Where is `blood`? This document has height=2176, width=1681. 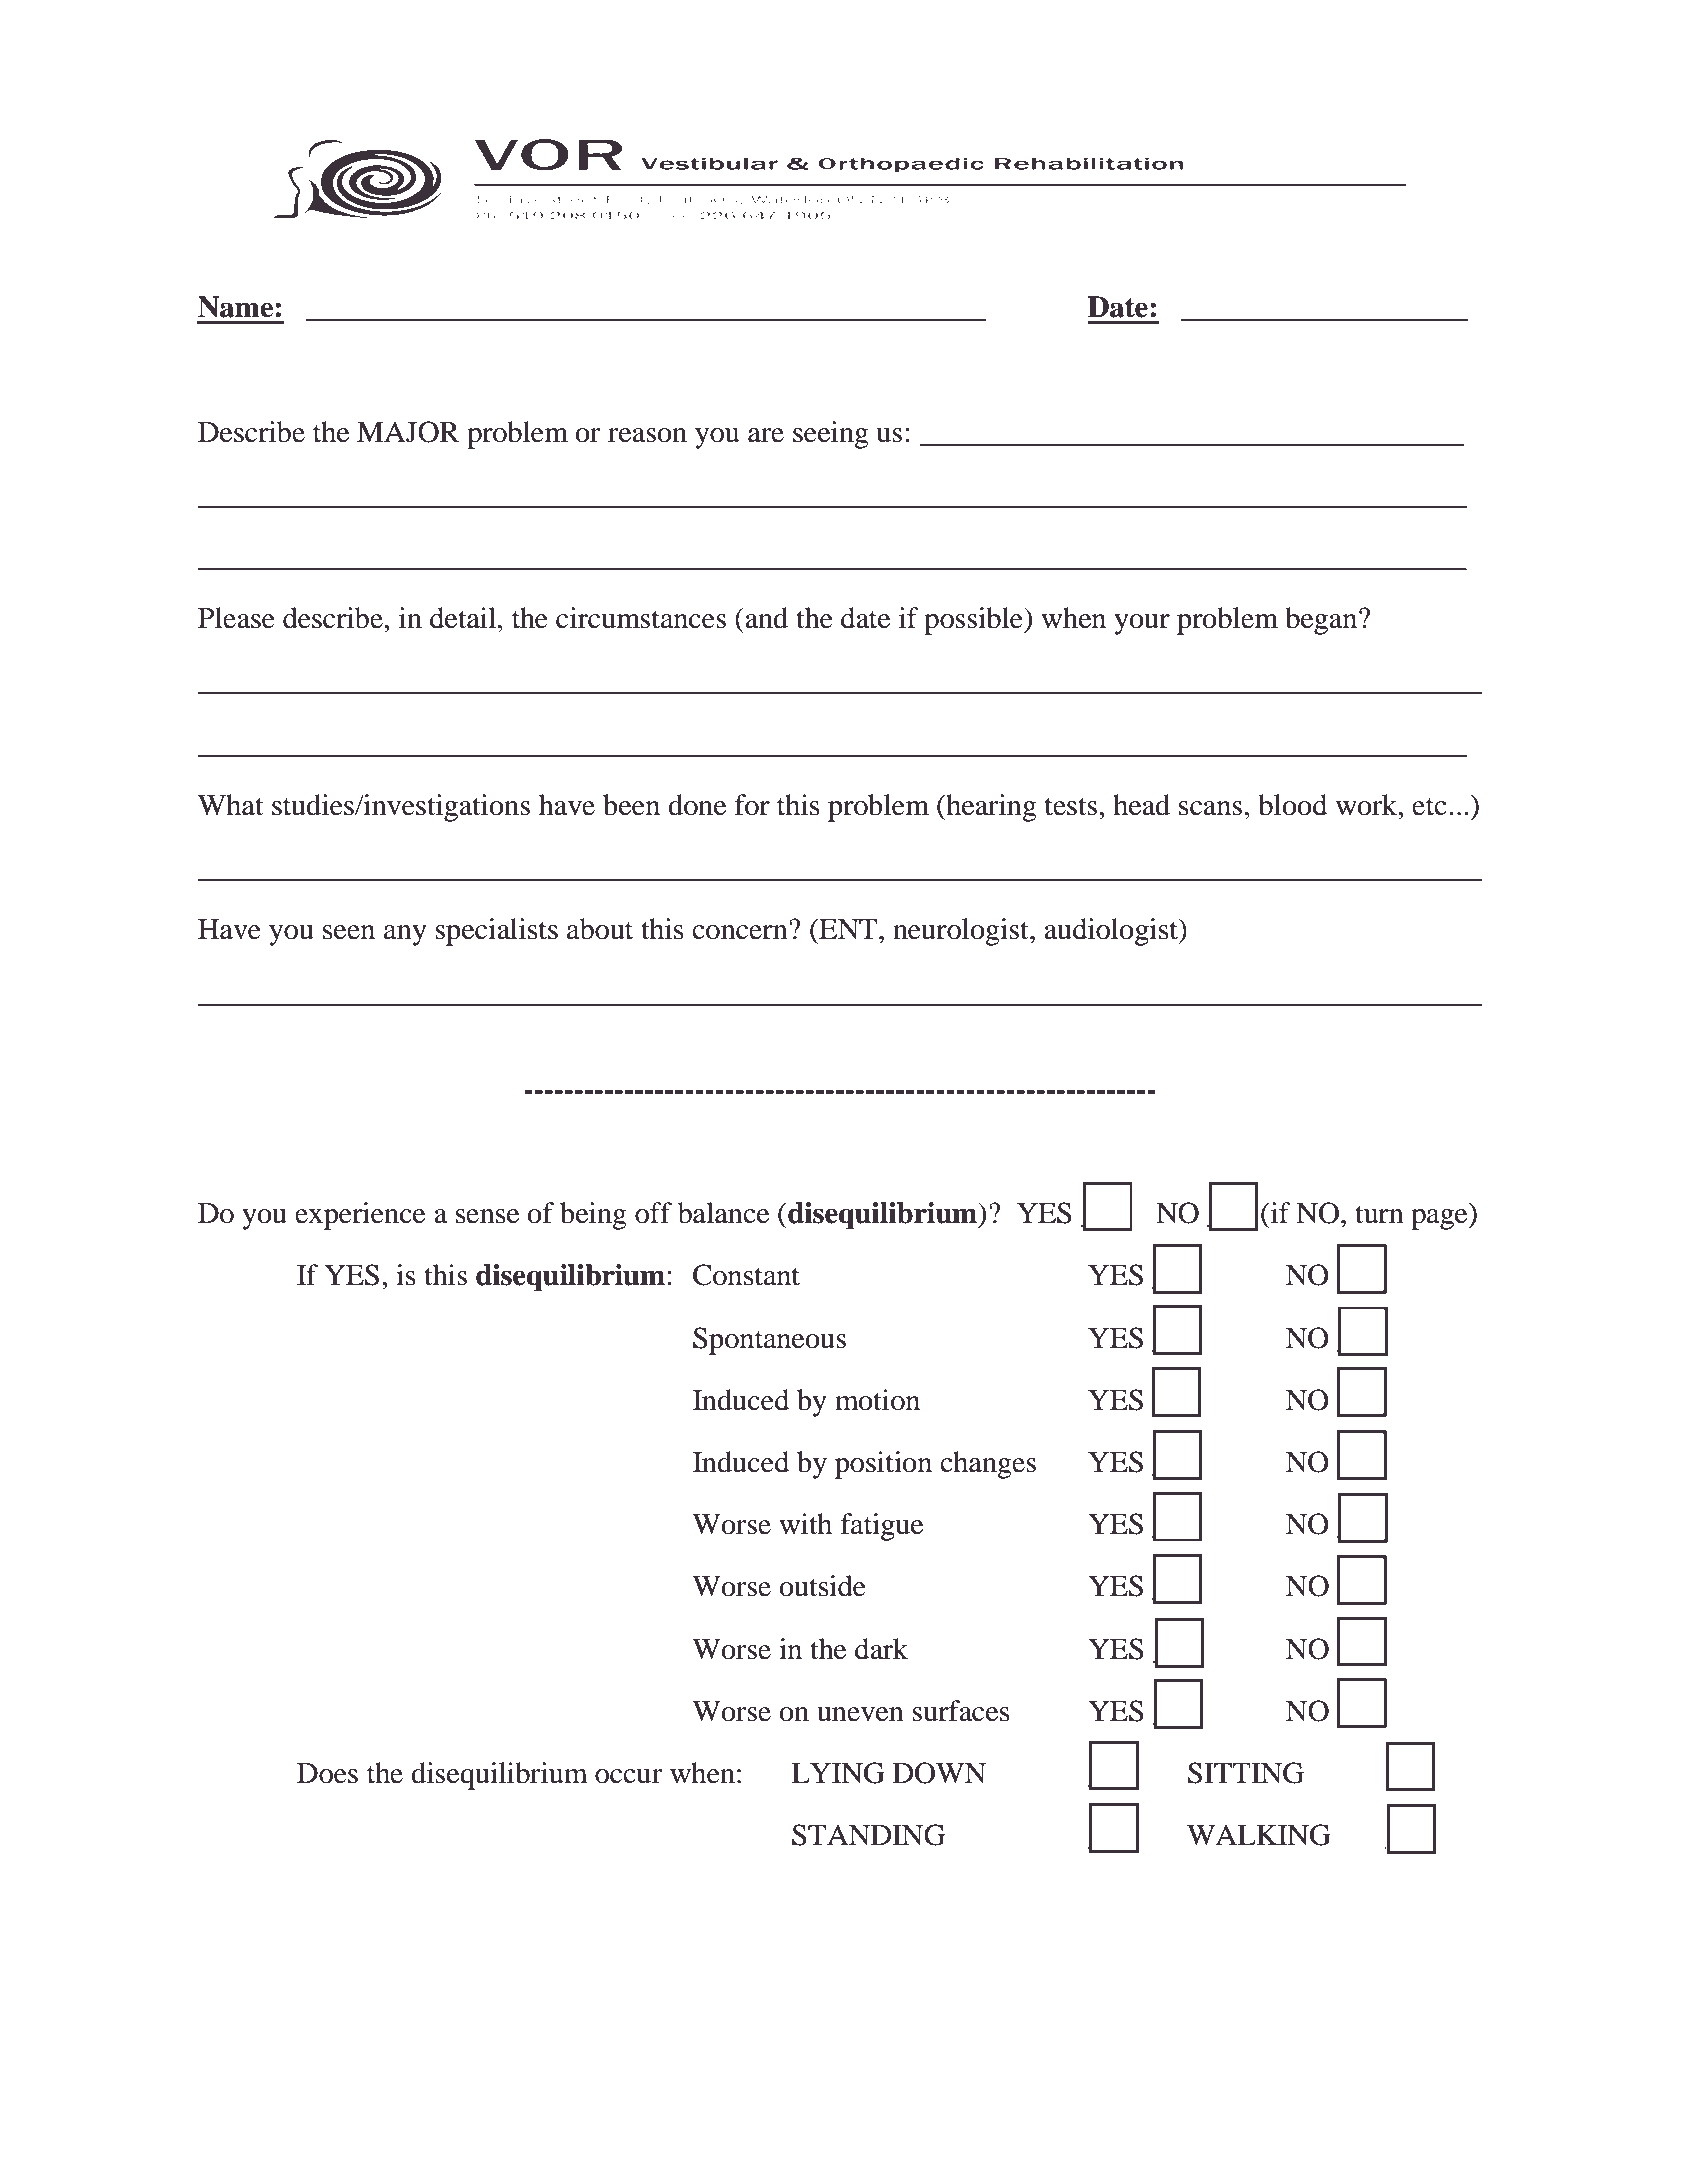
blood is located at coordinates (1292, 805).
